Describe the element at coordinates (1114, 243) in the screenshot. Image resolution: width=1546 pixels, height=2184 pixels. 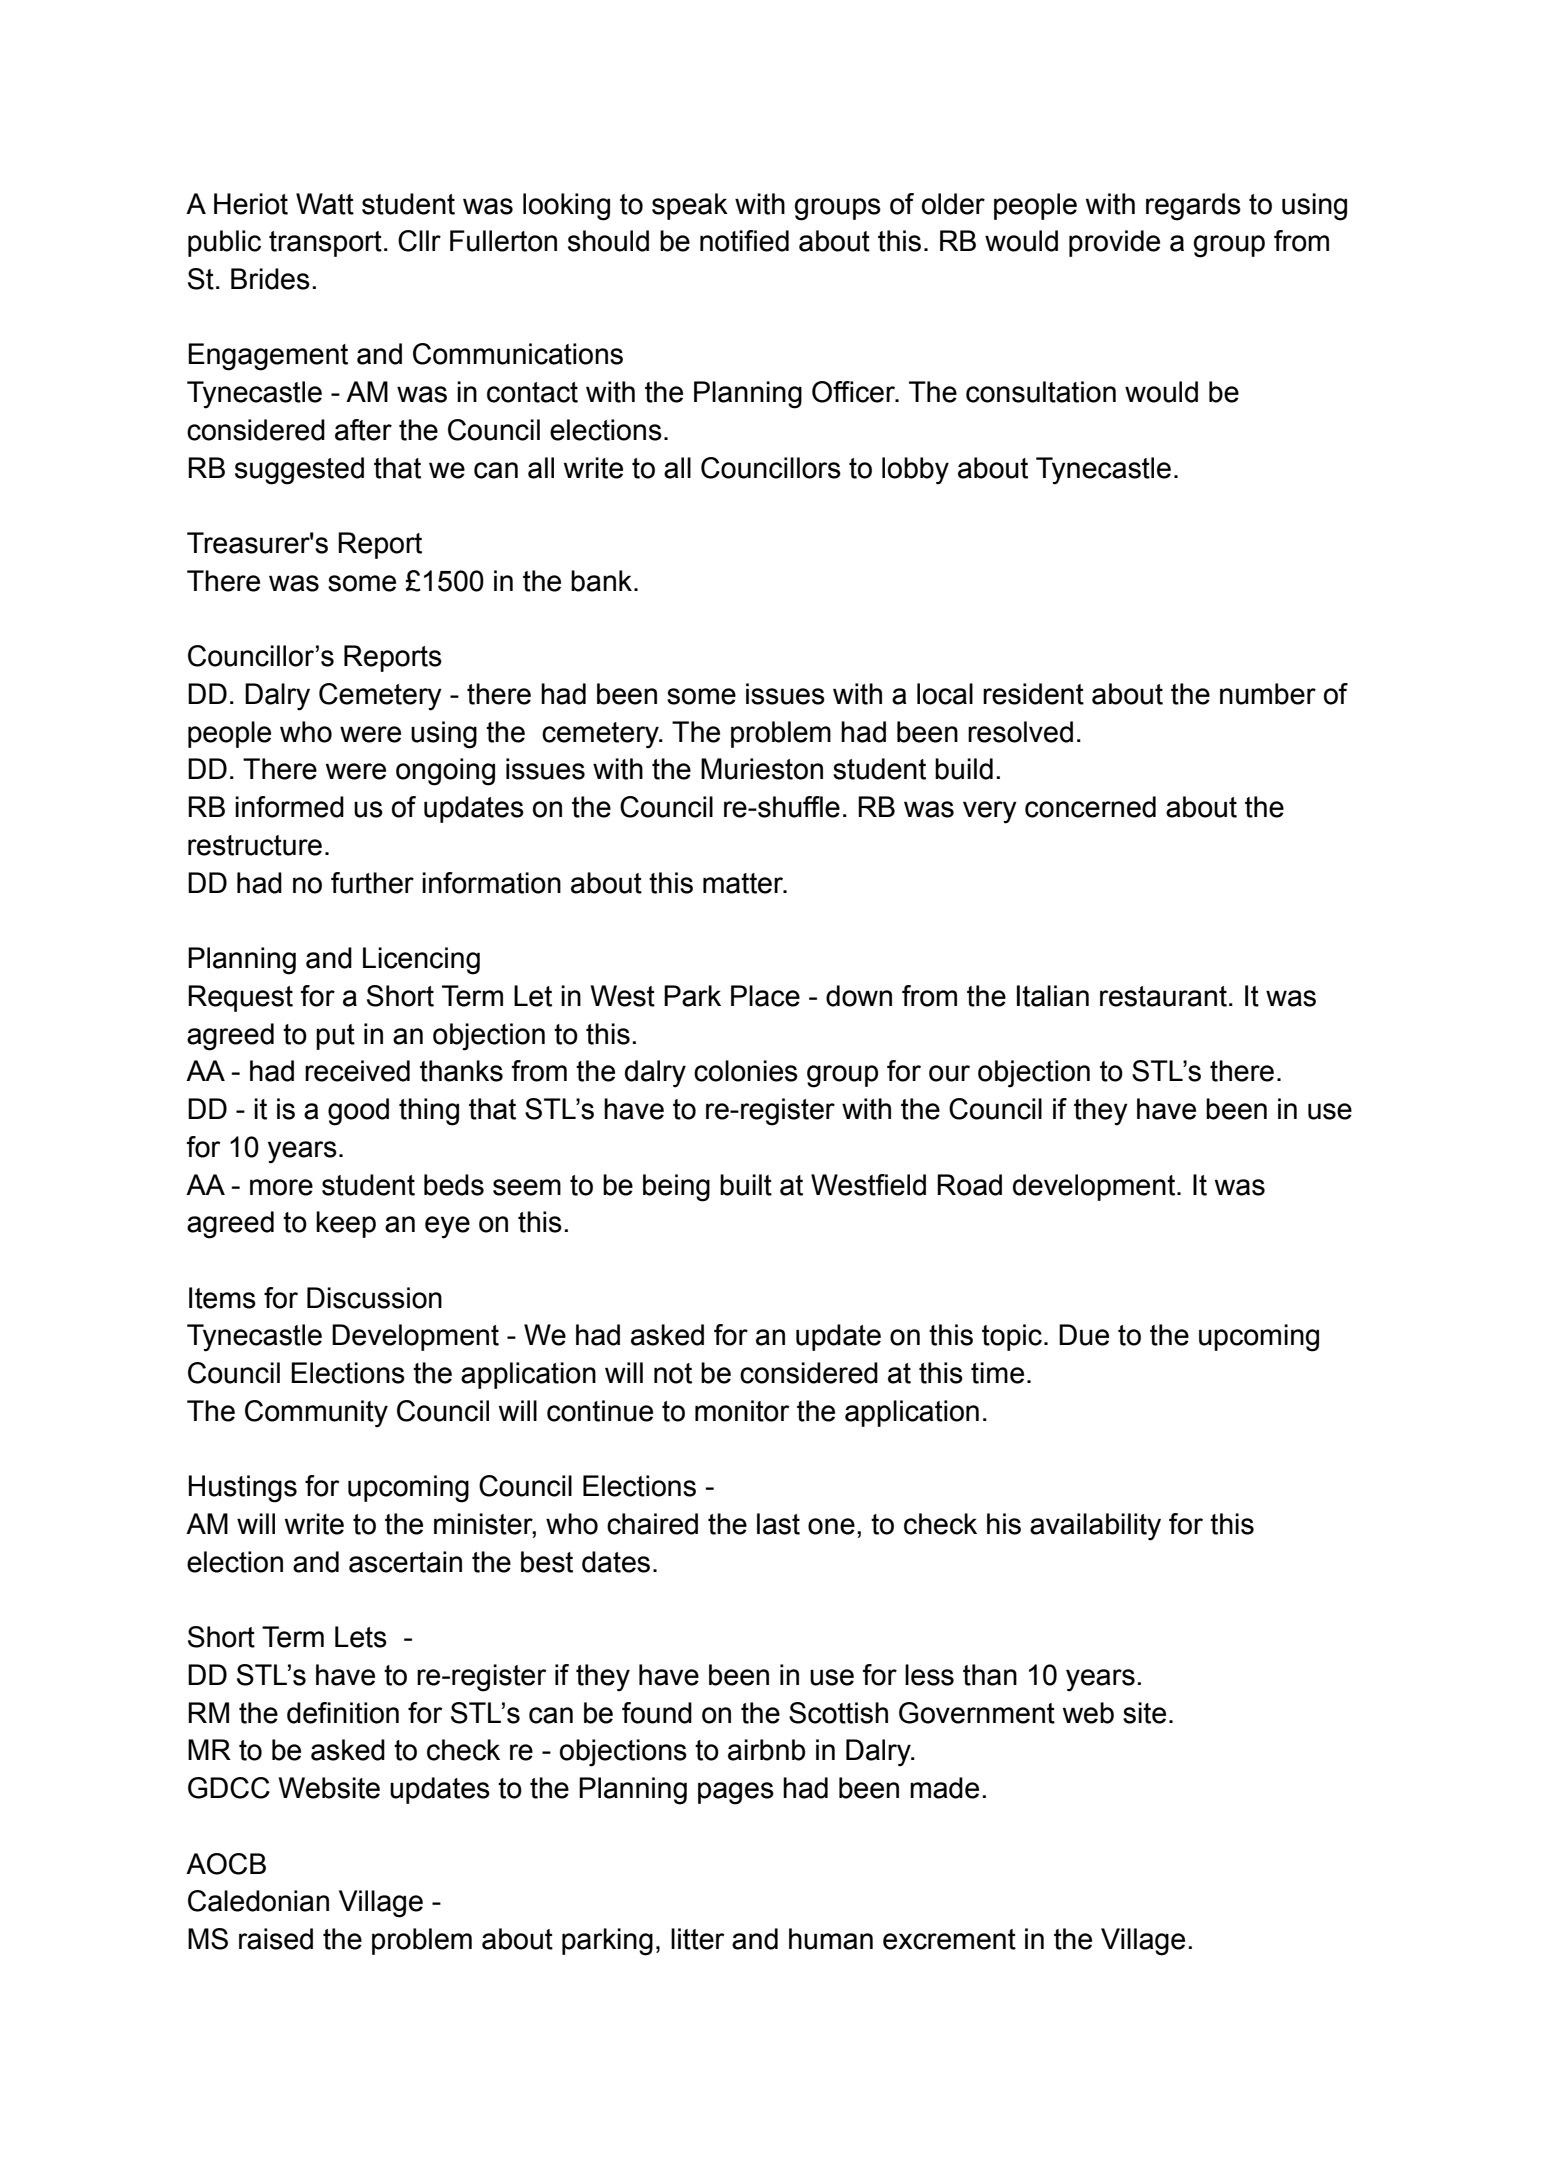
I see `provide` at that location.
